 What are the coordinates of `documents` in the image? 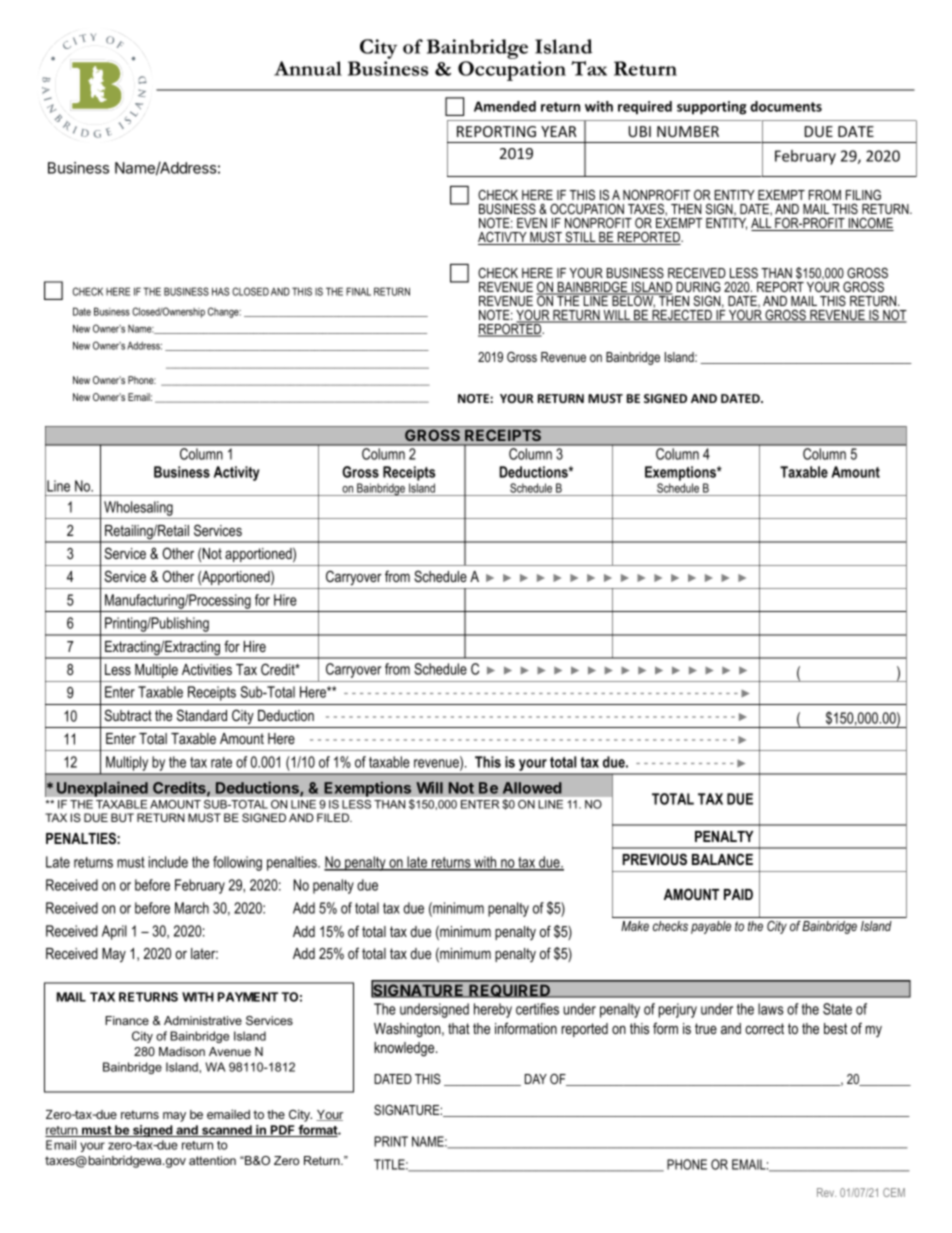 It's located at (786, 106).
